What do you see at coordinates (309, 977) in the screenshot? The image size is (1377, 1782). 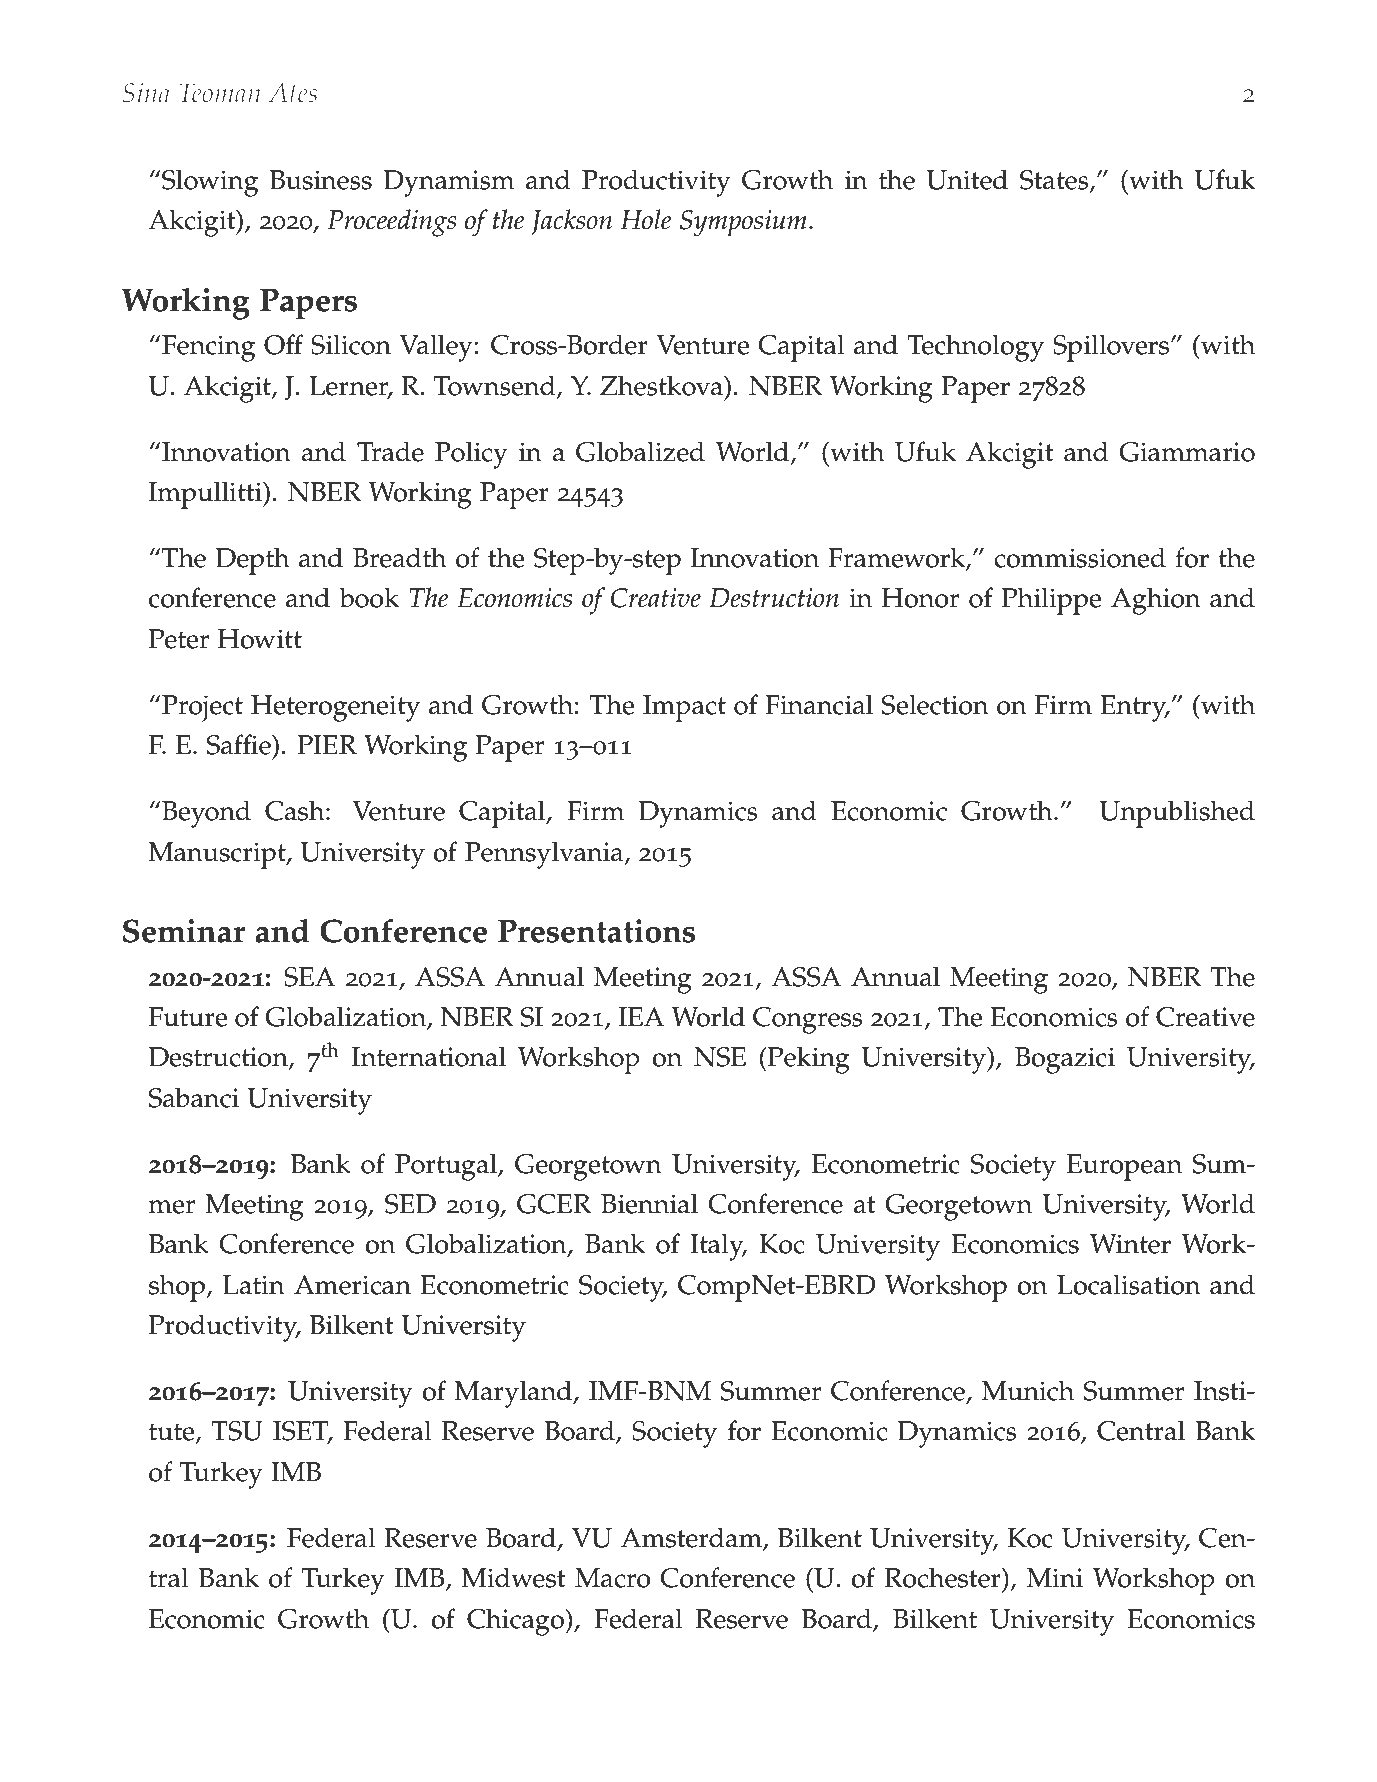 I see `SEA` at bounding box center [309, 977].
